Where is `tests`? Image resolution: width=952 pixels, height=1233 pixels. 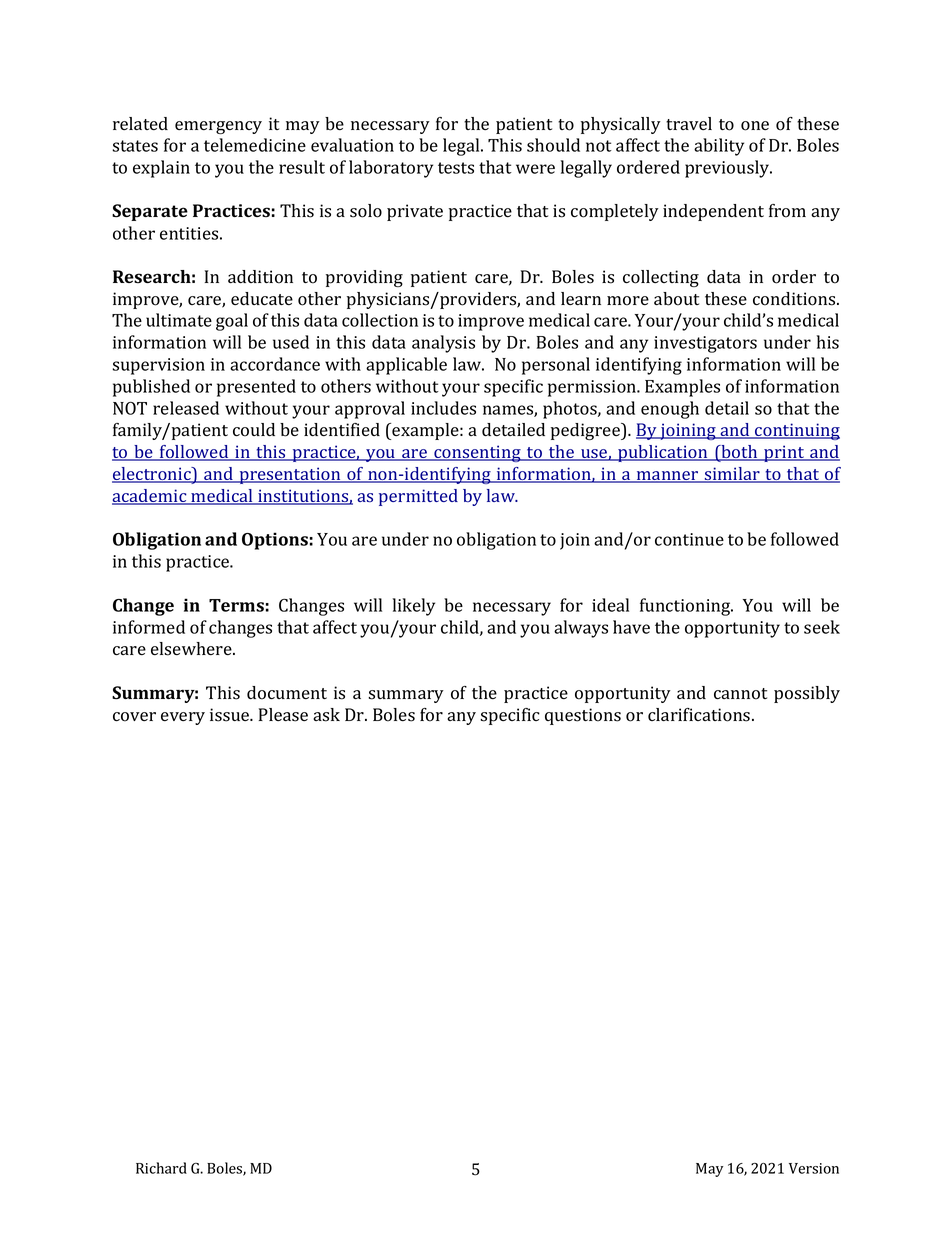 tests is located at coordinates (456, 168).
